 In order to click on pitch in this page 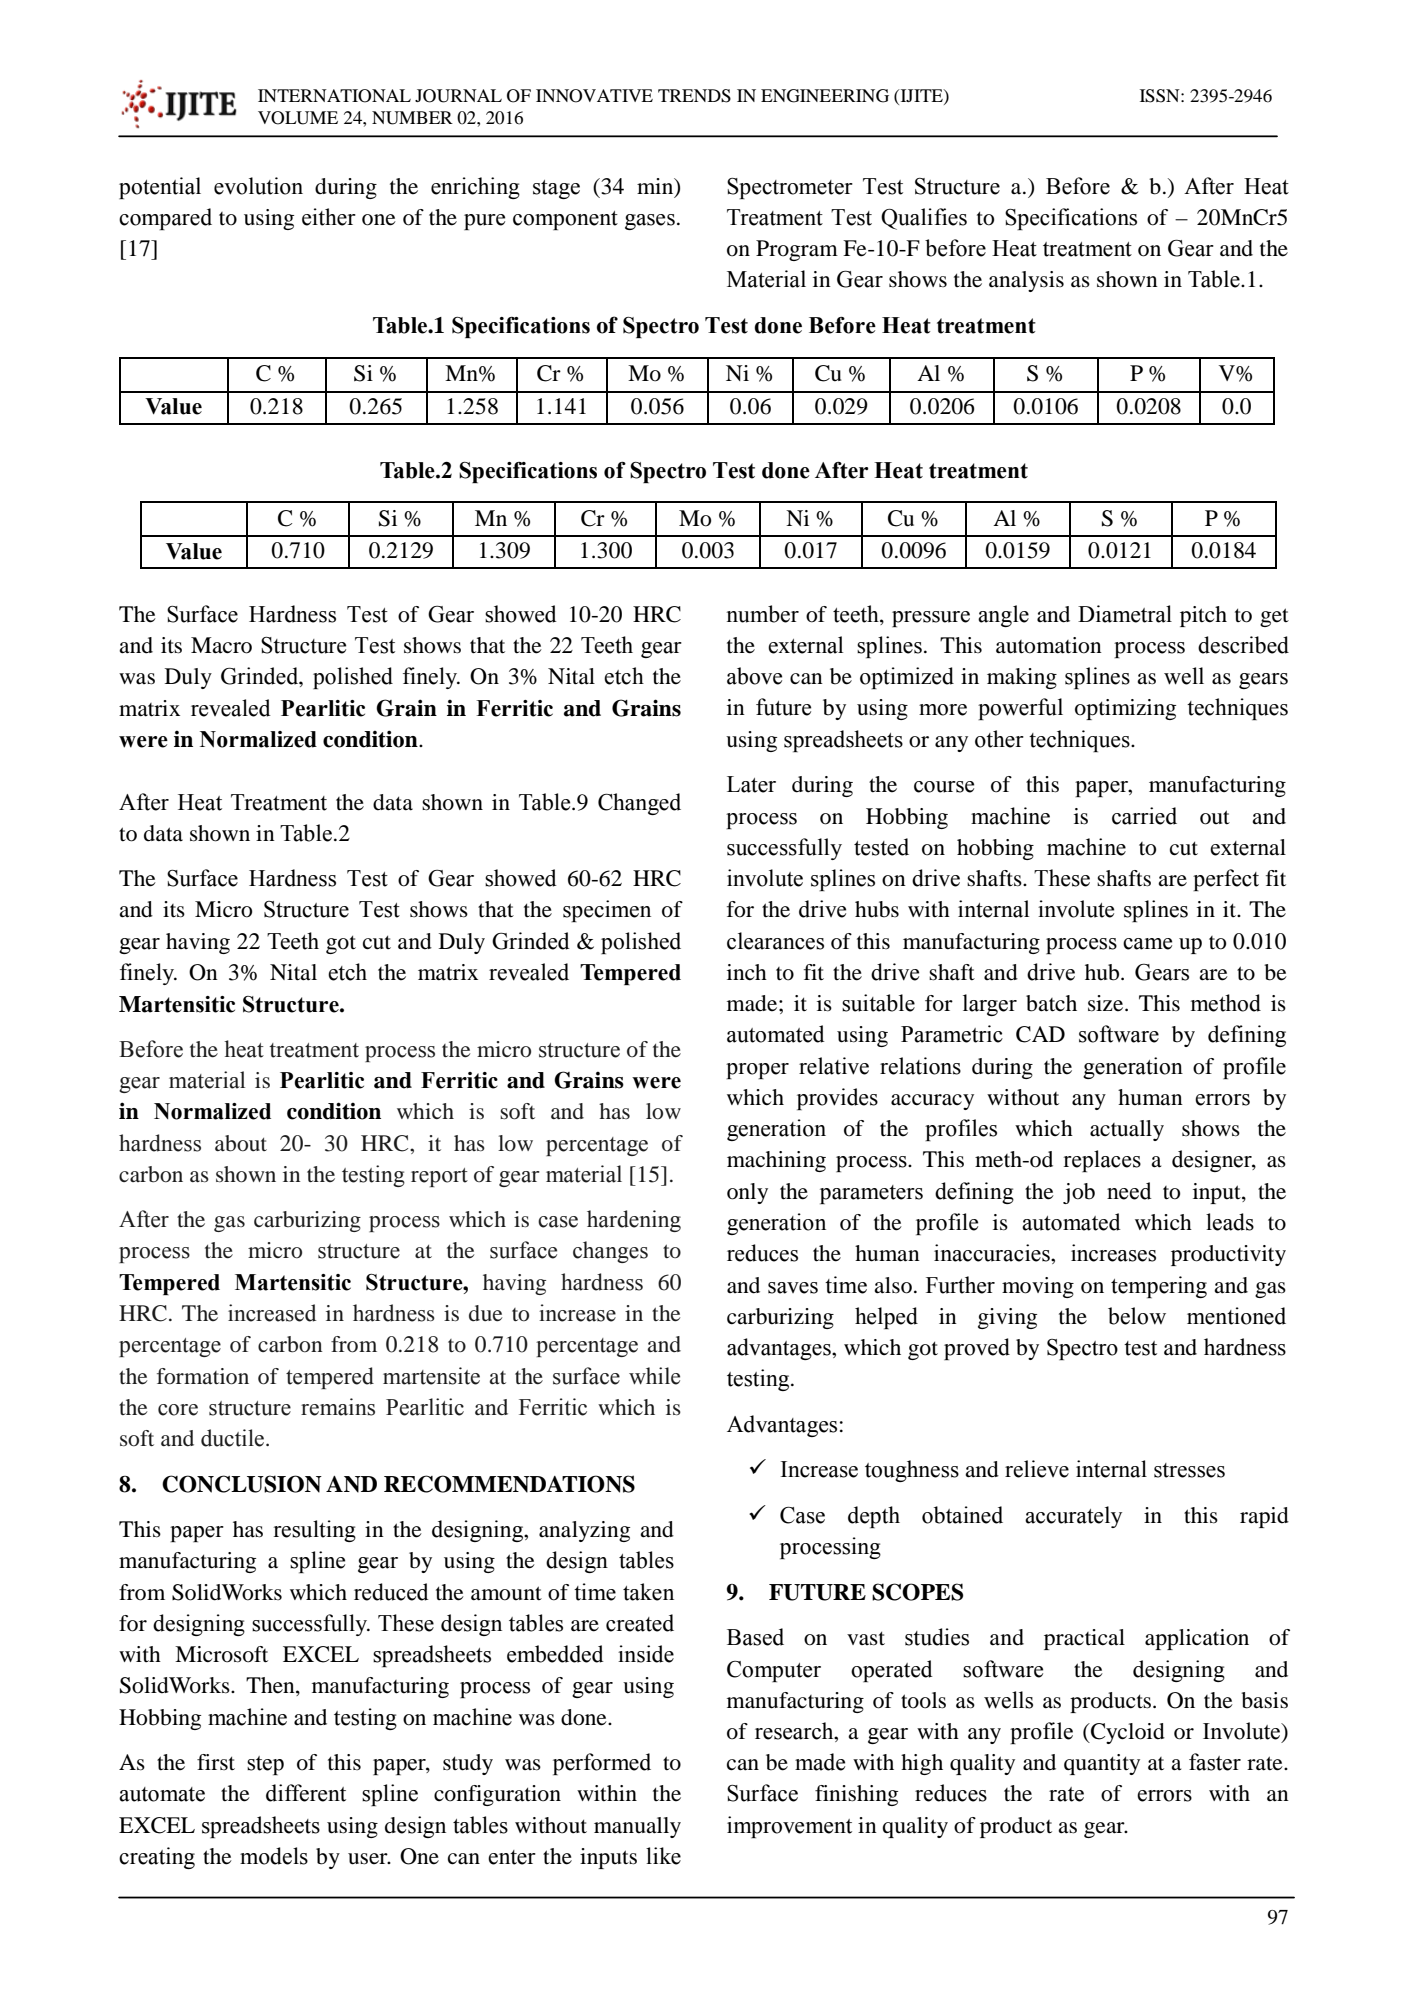, I will do `click(1203, 616)`.
